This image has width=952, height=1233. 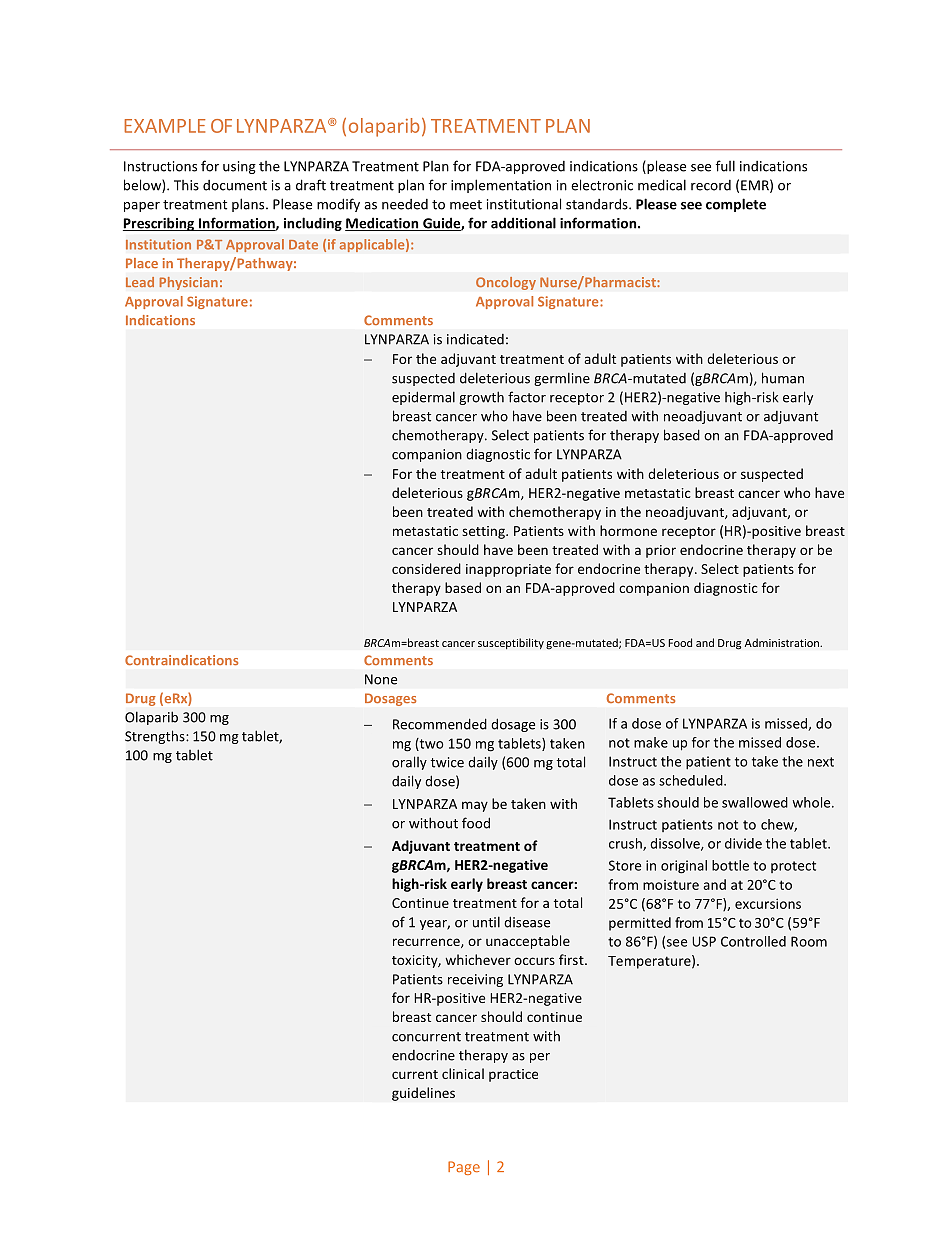 I want to click on considered, so click(x=426, y=568).
